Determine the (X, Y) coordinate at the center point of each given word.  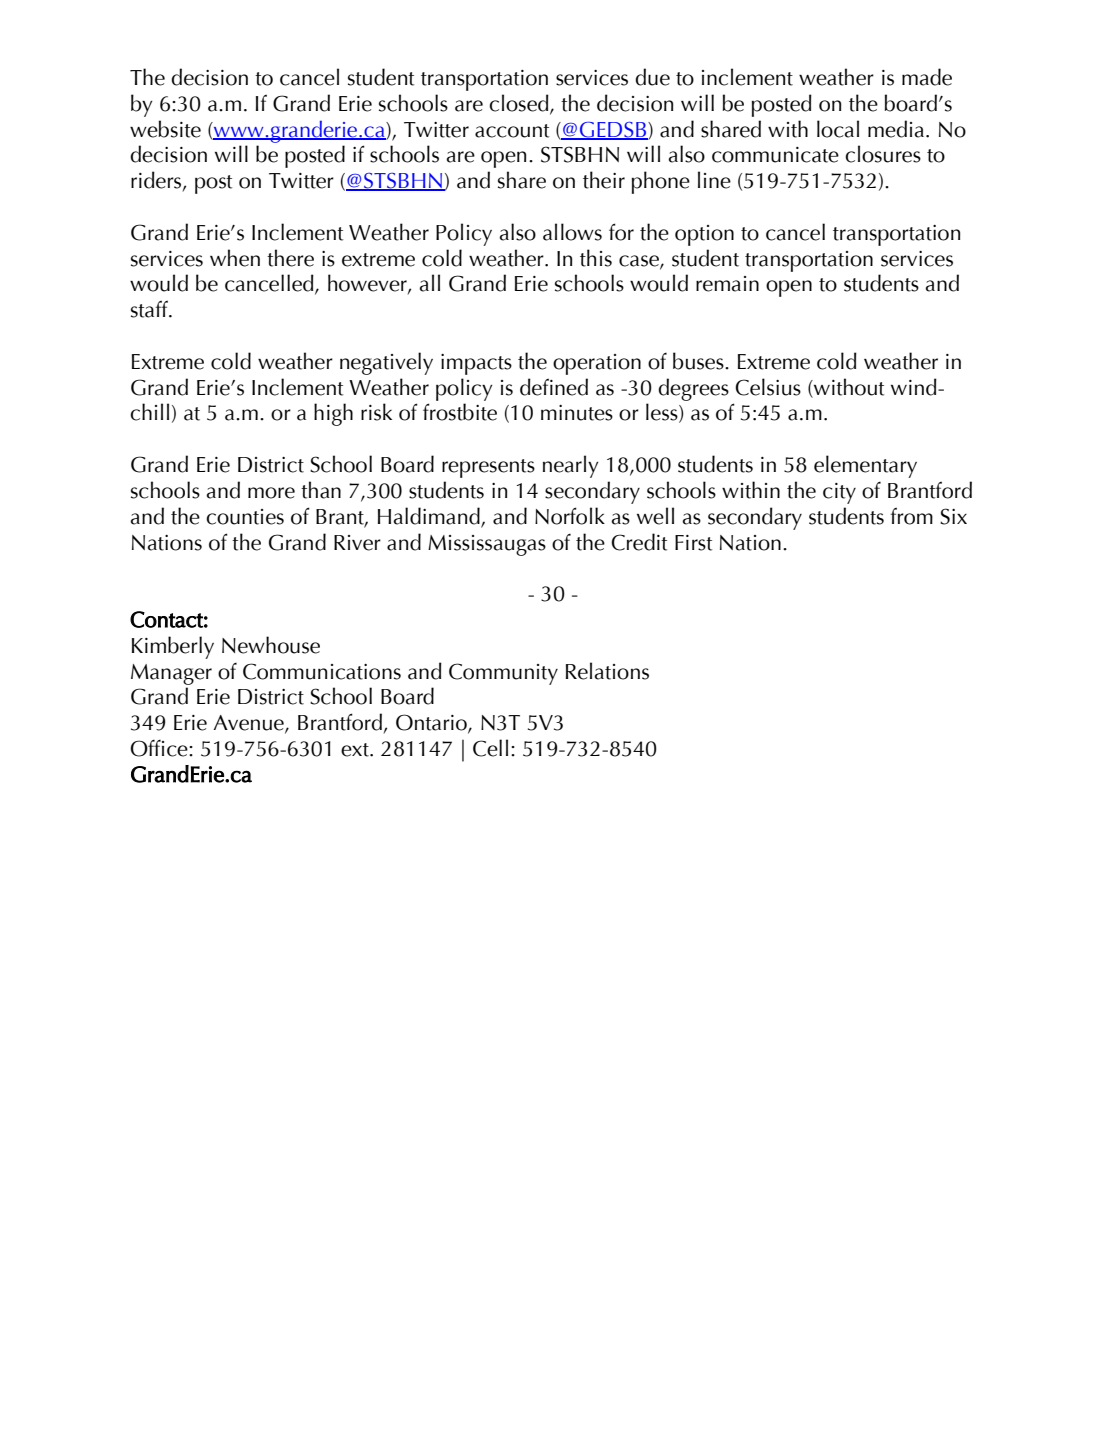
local (838, 129)
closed (520, 104)
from (912, 516)
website (165, 129)
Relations (607, 671)
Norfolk (570, 516)
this (596, 258)
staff (151, 309)
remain (727, 284)
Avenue (249, 724)
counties (245, 517)
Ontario (432, 723)
